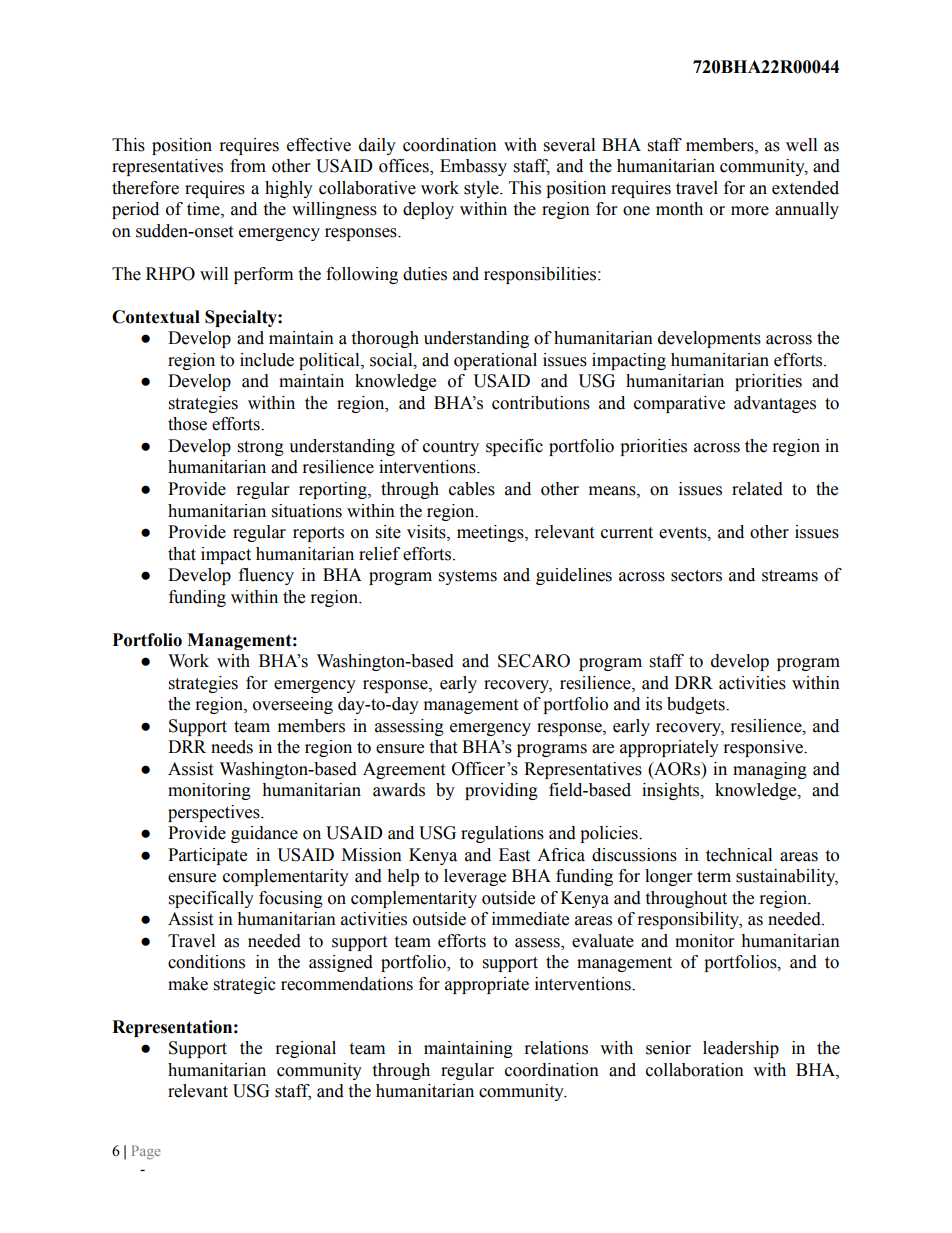  Describe the element at coordinates (697, 705) in the page. I see `budgets` at that location.
